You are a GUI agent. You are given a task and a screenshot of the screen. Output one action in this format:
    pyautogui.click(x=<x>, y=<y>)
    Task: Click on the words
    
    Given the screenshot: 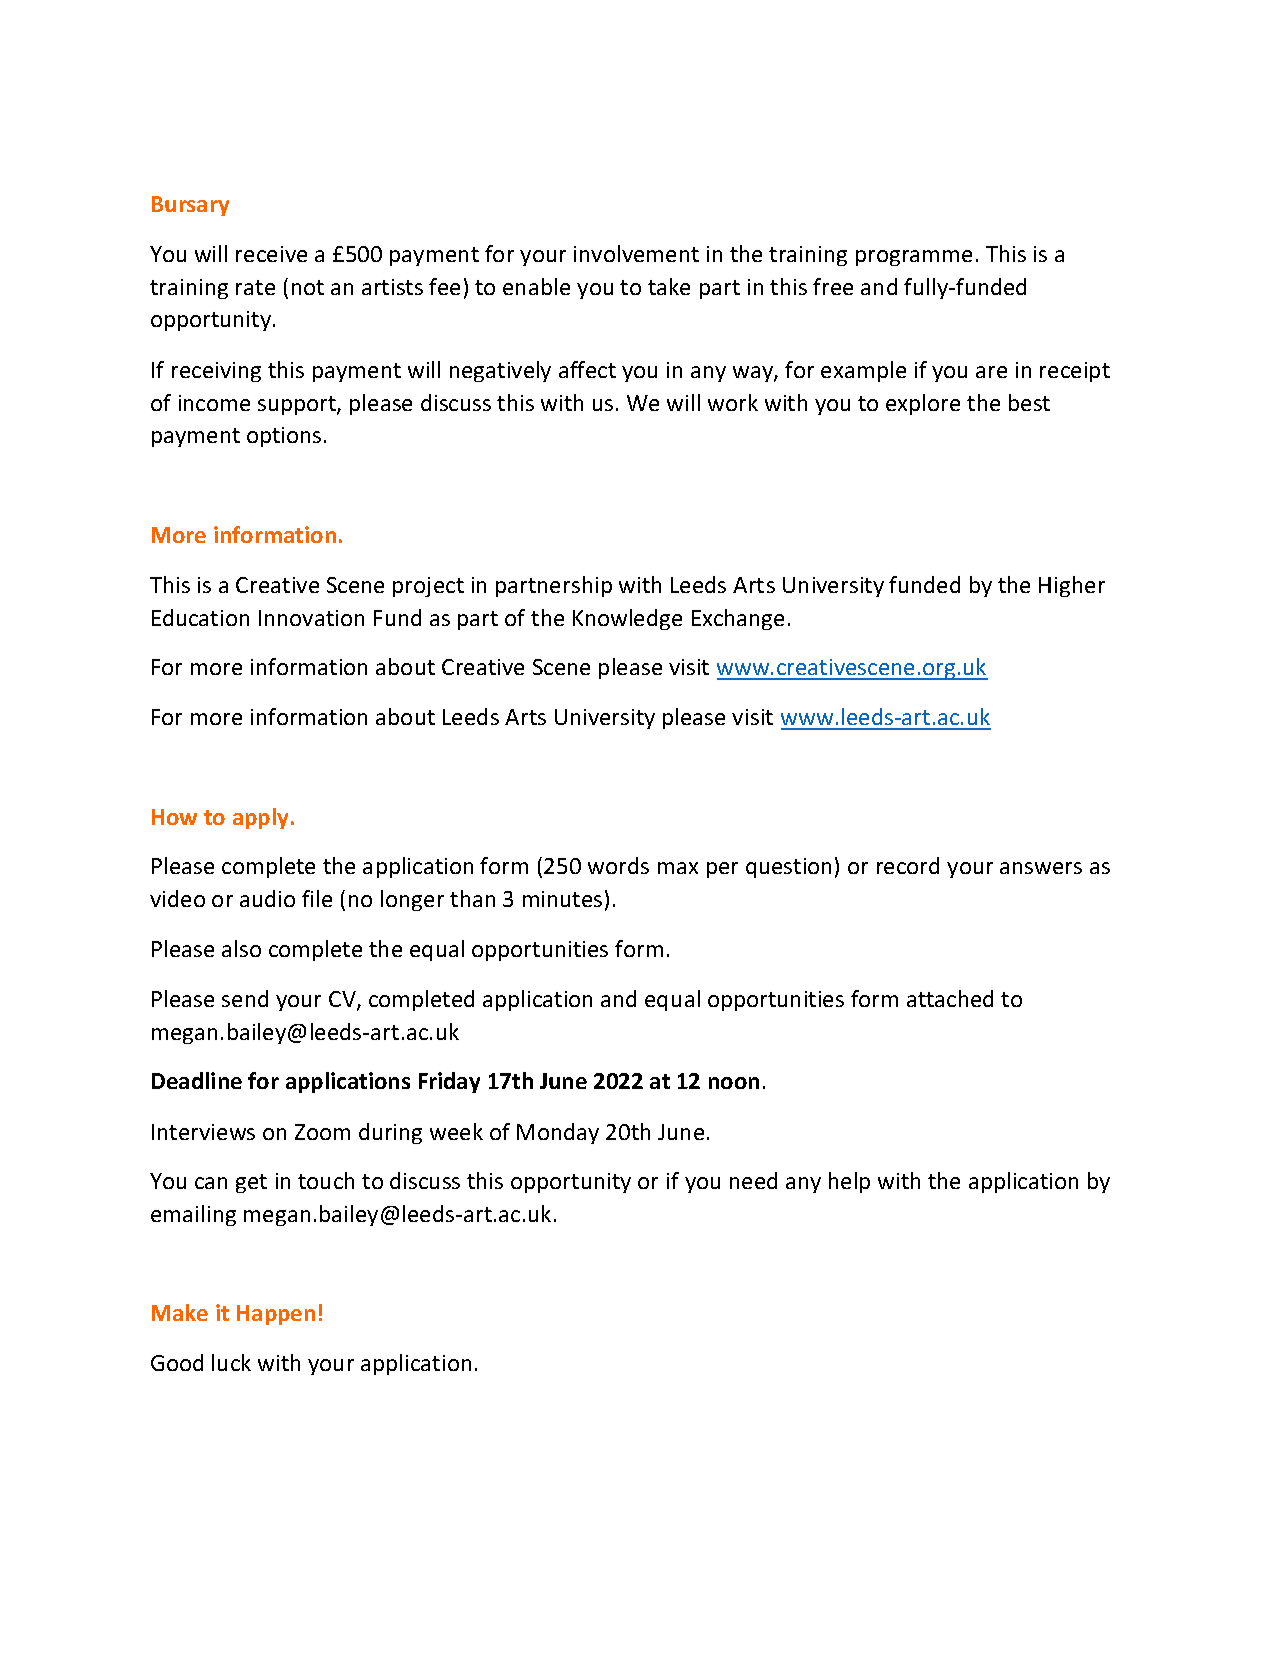 What is the action you would take?
    pyautogui.click(x=618, y=865)
